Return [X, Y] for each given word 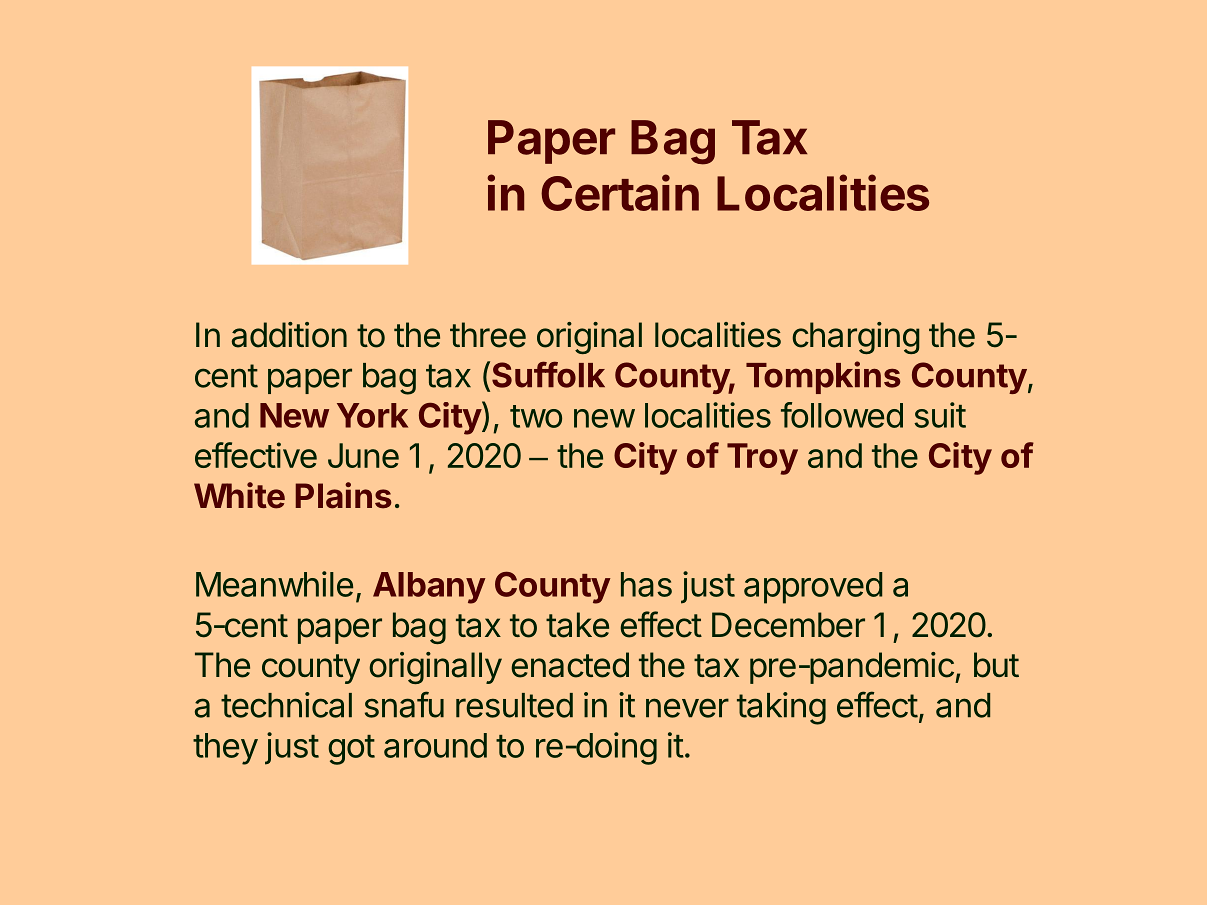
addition [289, 335]
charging [856, 338]
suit [940, 415]
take [577, 625]
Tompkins [823, 377]
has [646, 584]
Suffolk [548, 374]
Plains [343, 495]
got [351, 750]
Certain [620, 192]
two [536, 416]
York [372, 415]
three [488, 335]
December [788, 625]
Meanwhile [274, 584]
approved [813, 588]
